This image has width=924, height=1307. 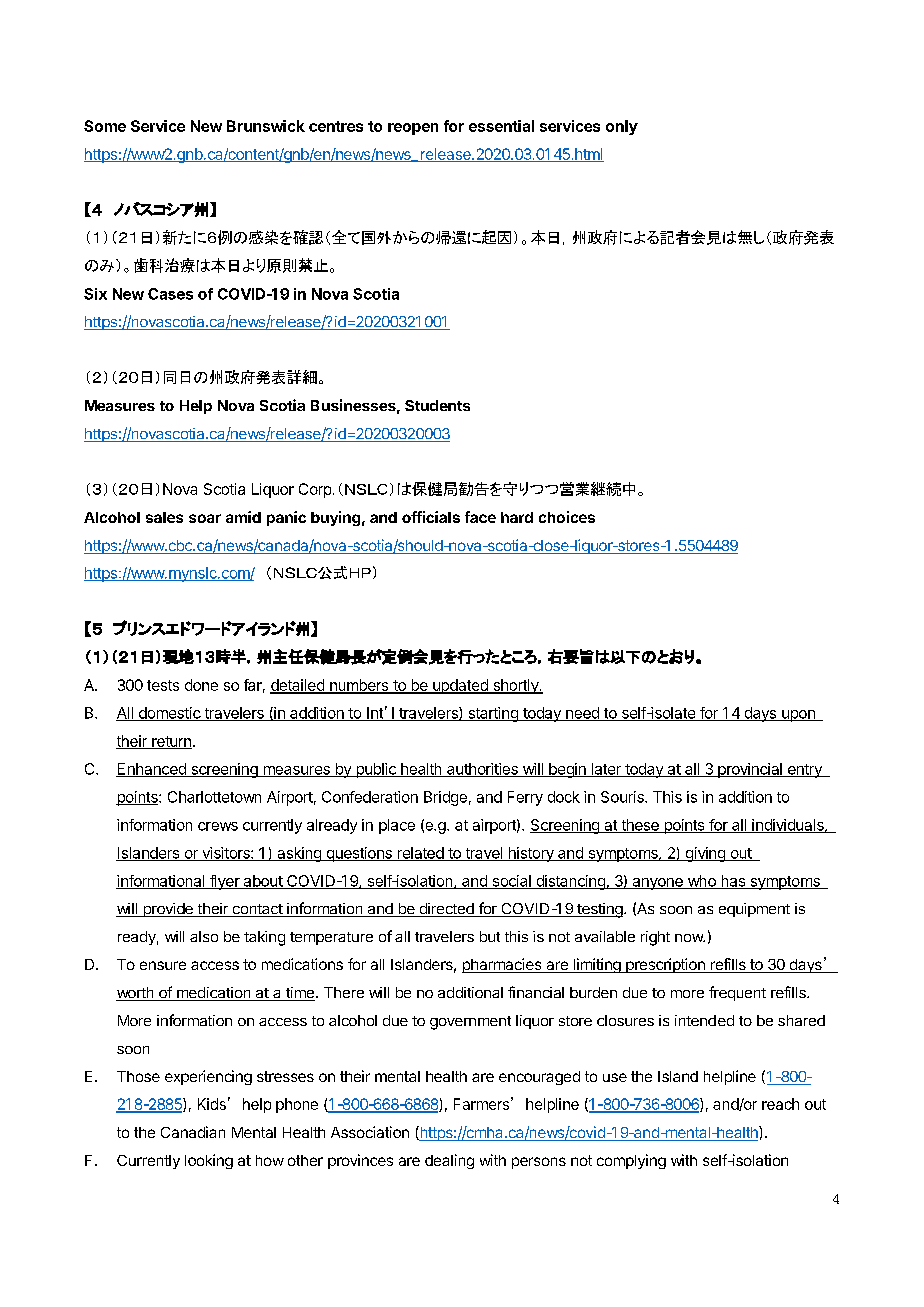 I want to click on provincial, so click(x=750, y=770).
